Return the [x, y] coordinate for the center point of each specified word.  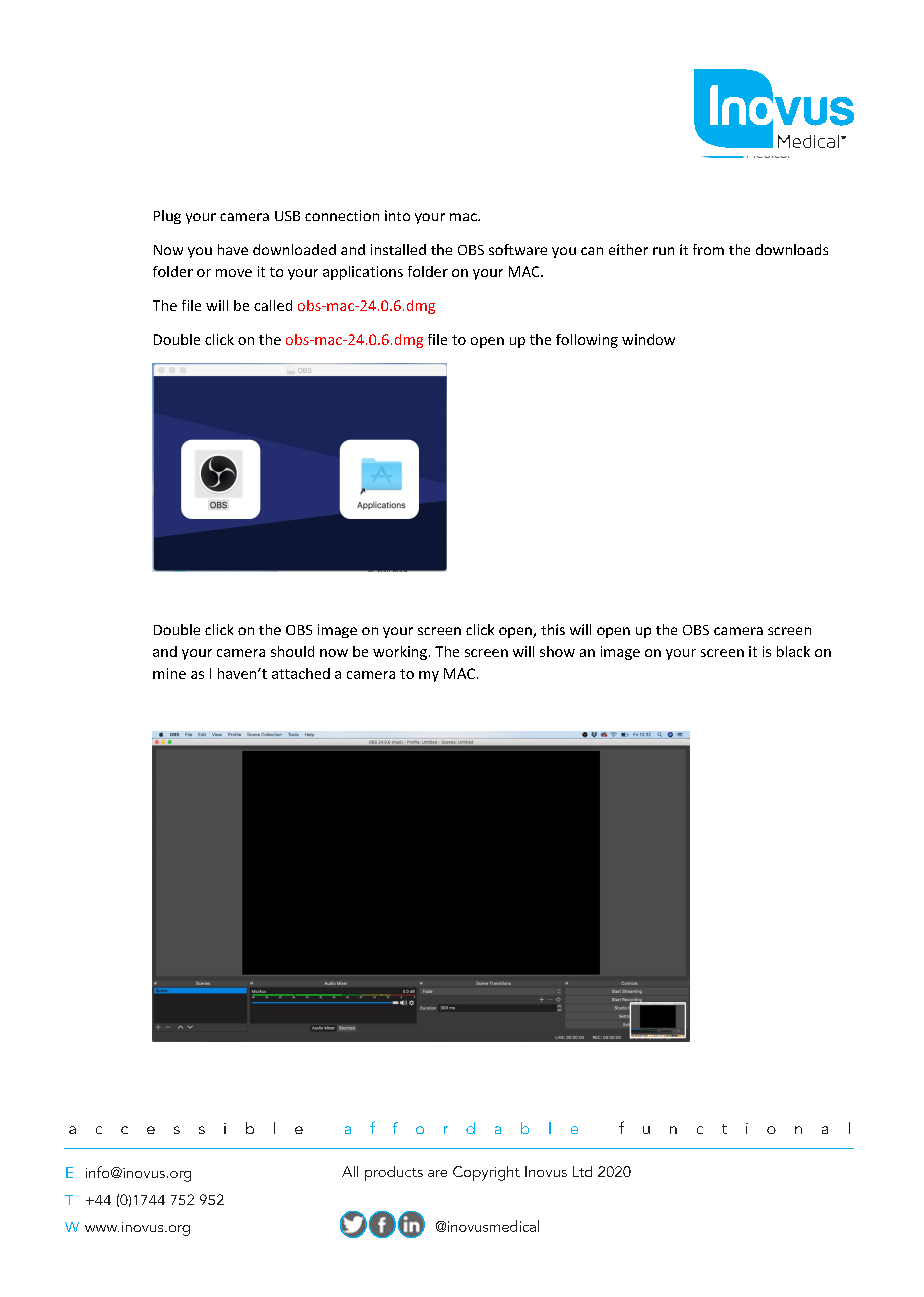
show [557, 651]
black [793, 651]
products [394, 1173]
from [708, 249]
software [518, 249]
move [234, 273]
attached [301, 673]
